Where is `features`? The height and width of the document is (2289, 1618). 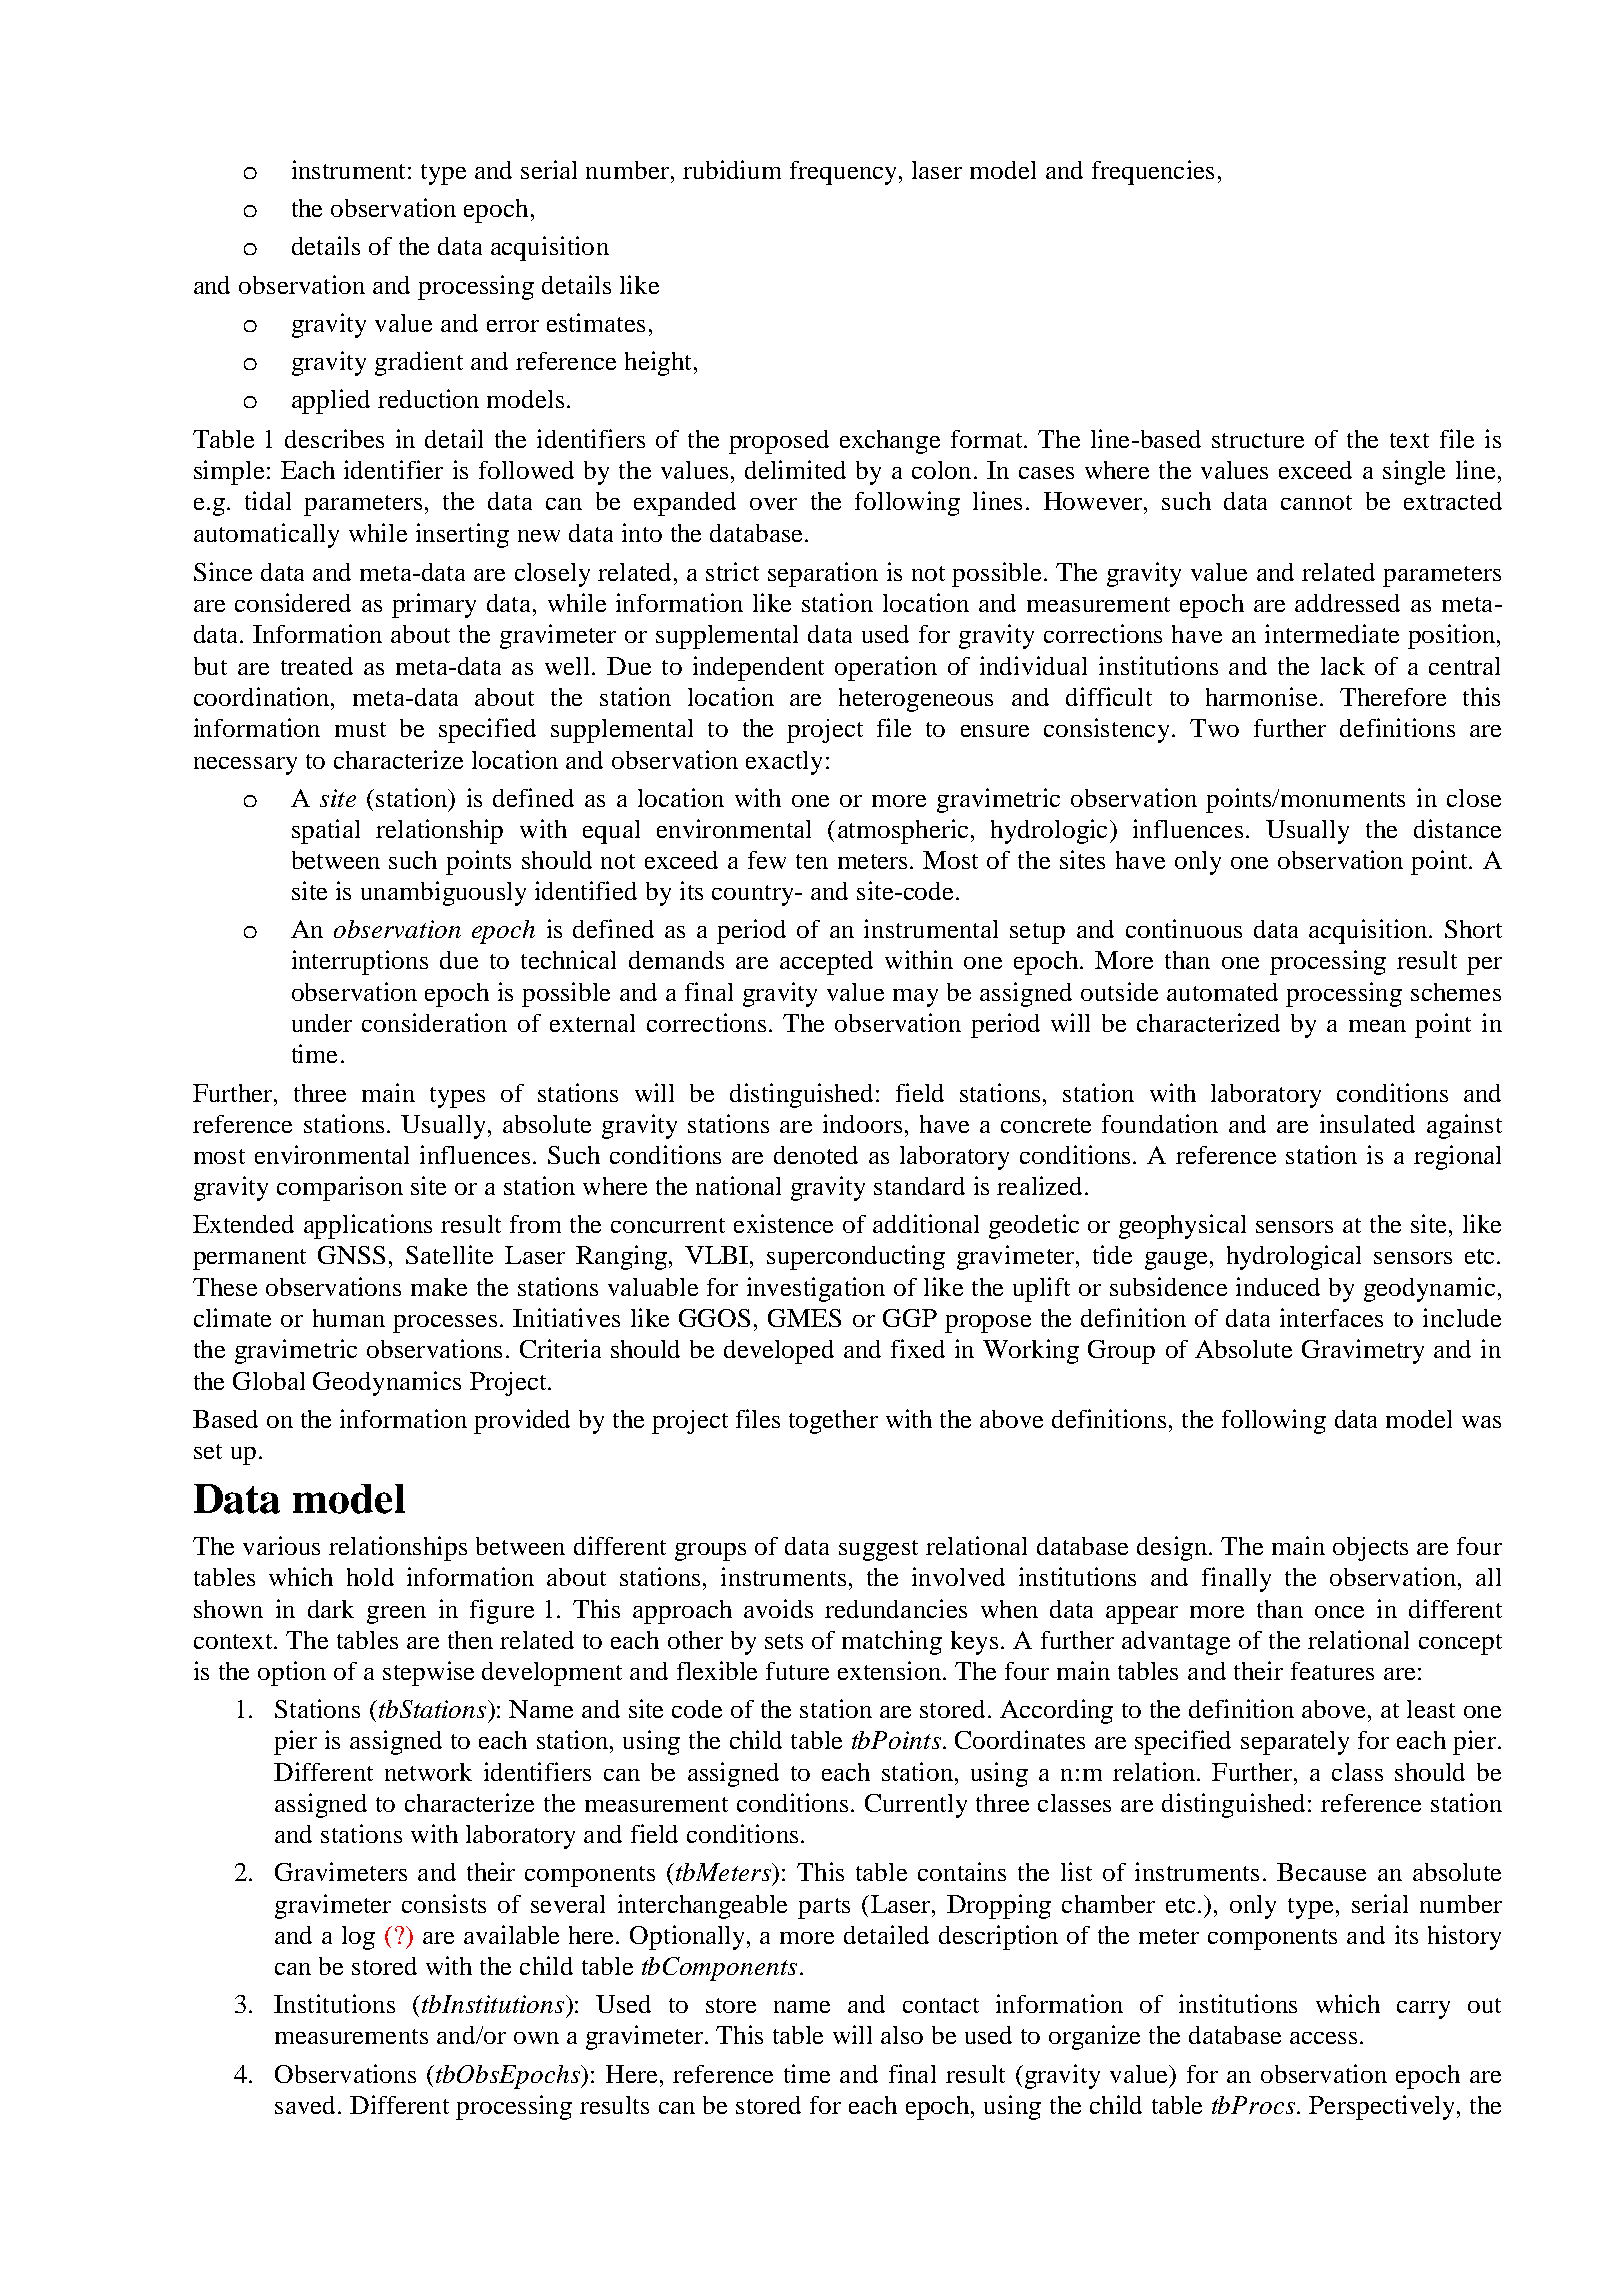
features is located at coordinates (1332, 1671).
